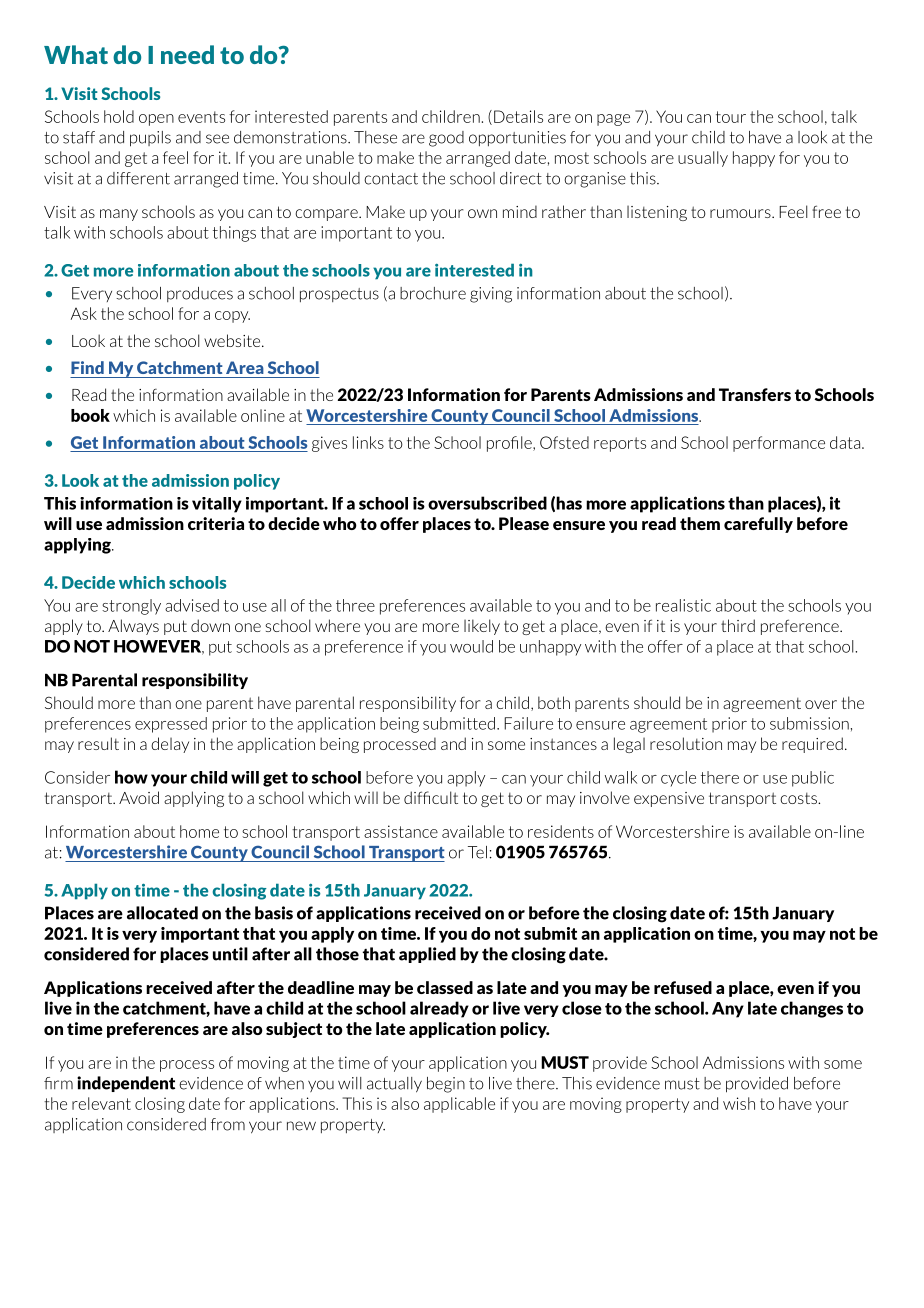 The width and height of the image is (924, 1308). I want to click on tour, so click(731, 117).
